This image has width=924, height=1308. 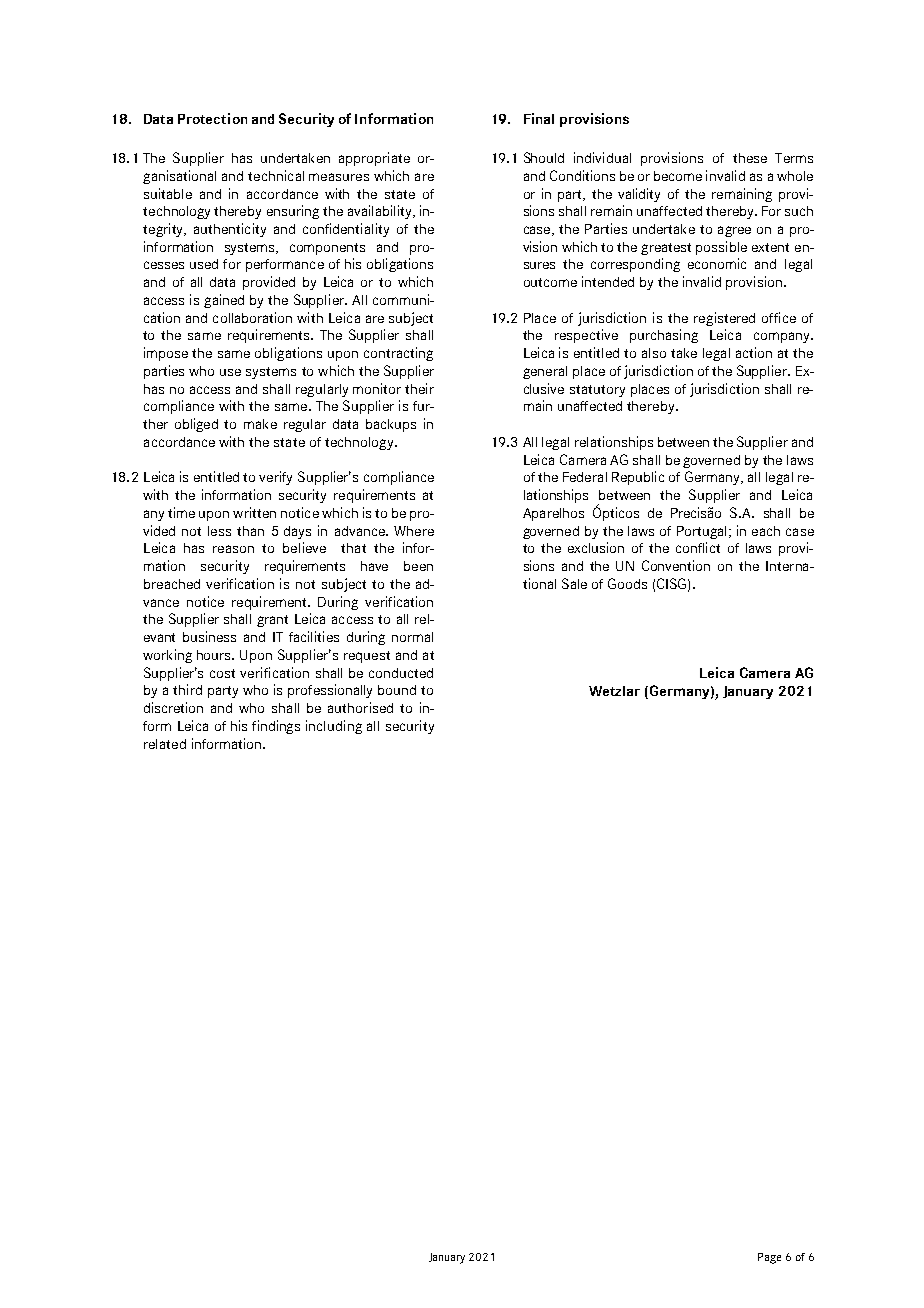 What do you see at coordinates (397, 690) in the image?
I see `bound` at bounding box center [397, 690].
